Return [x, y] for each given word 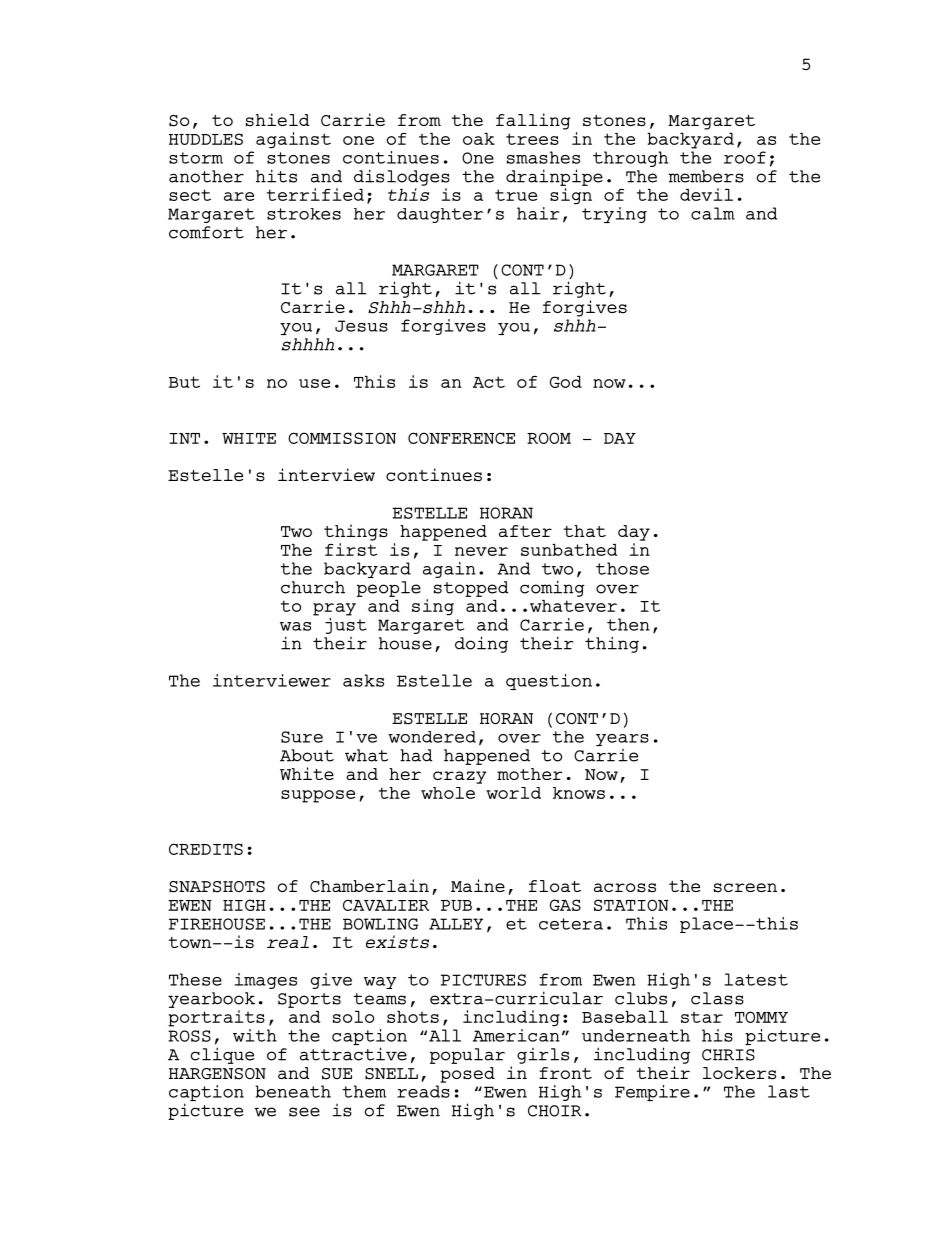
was [295, 626]
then [628, 624]
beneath [293, 1091]
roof [745, 157]
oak [479, 138]
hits [276, 176]
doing [481, 644]
